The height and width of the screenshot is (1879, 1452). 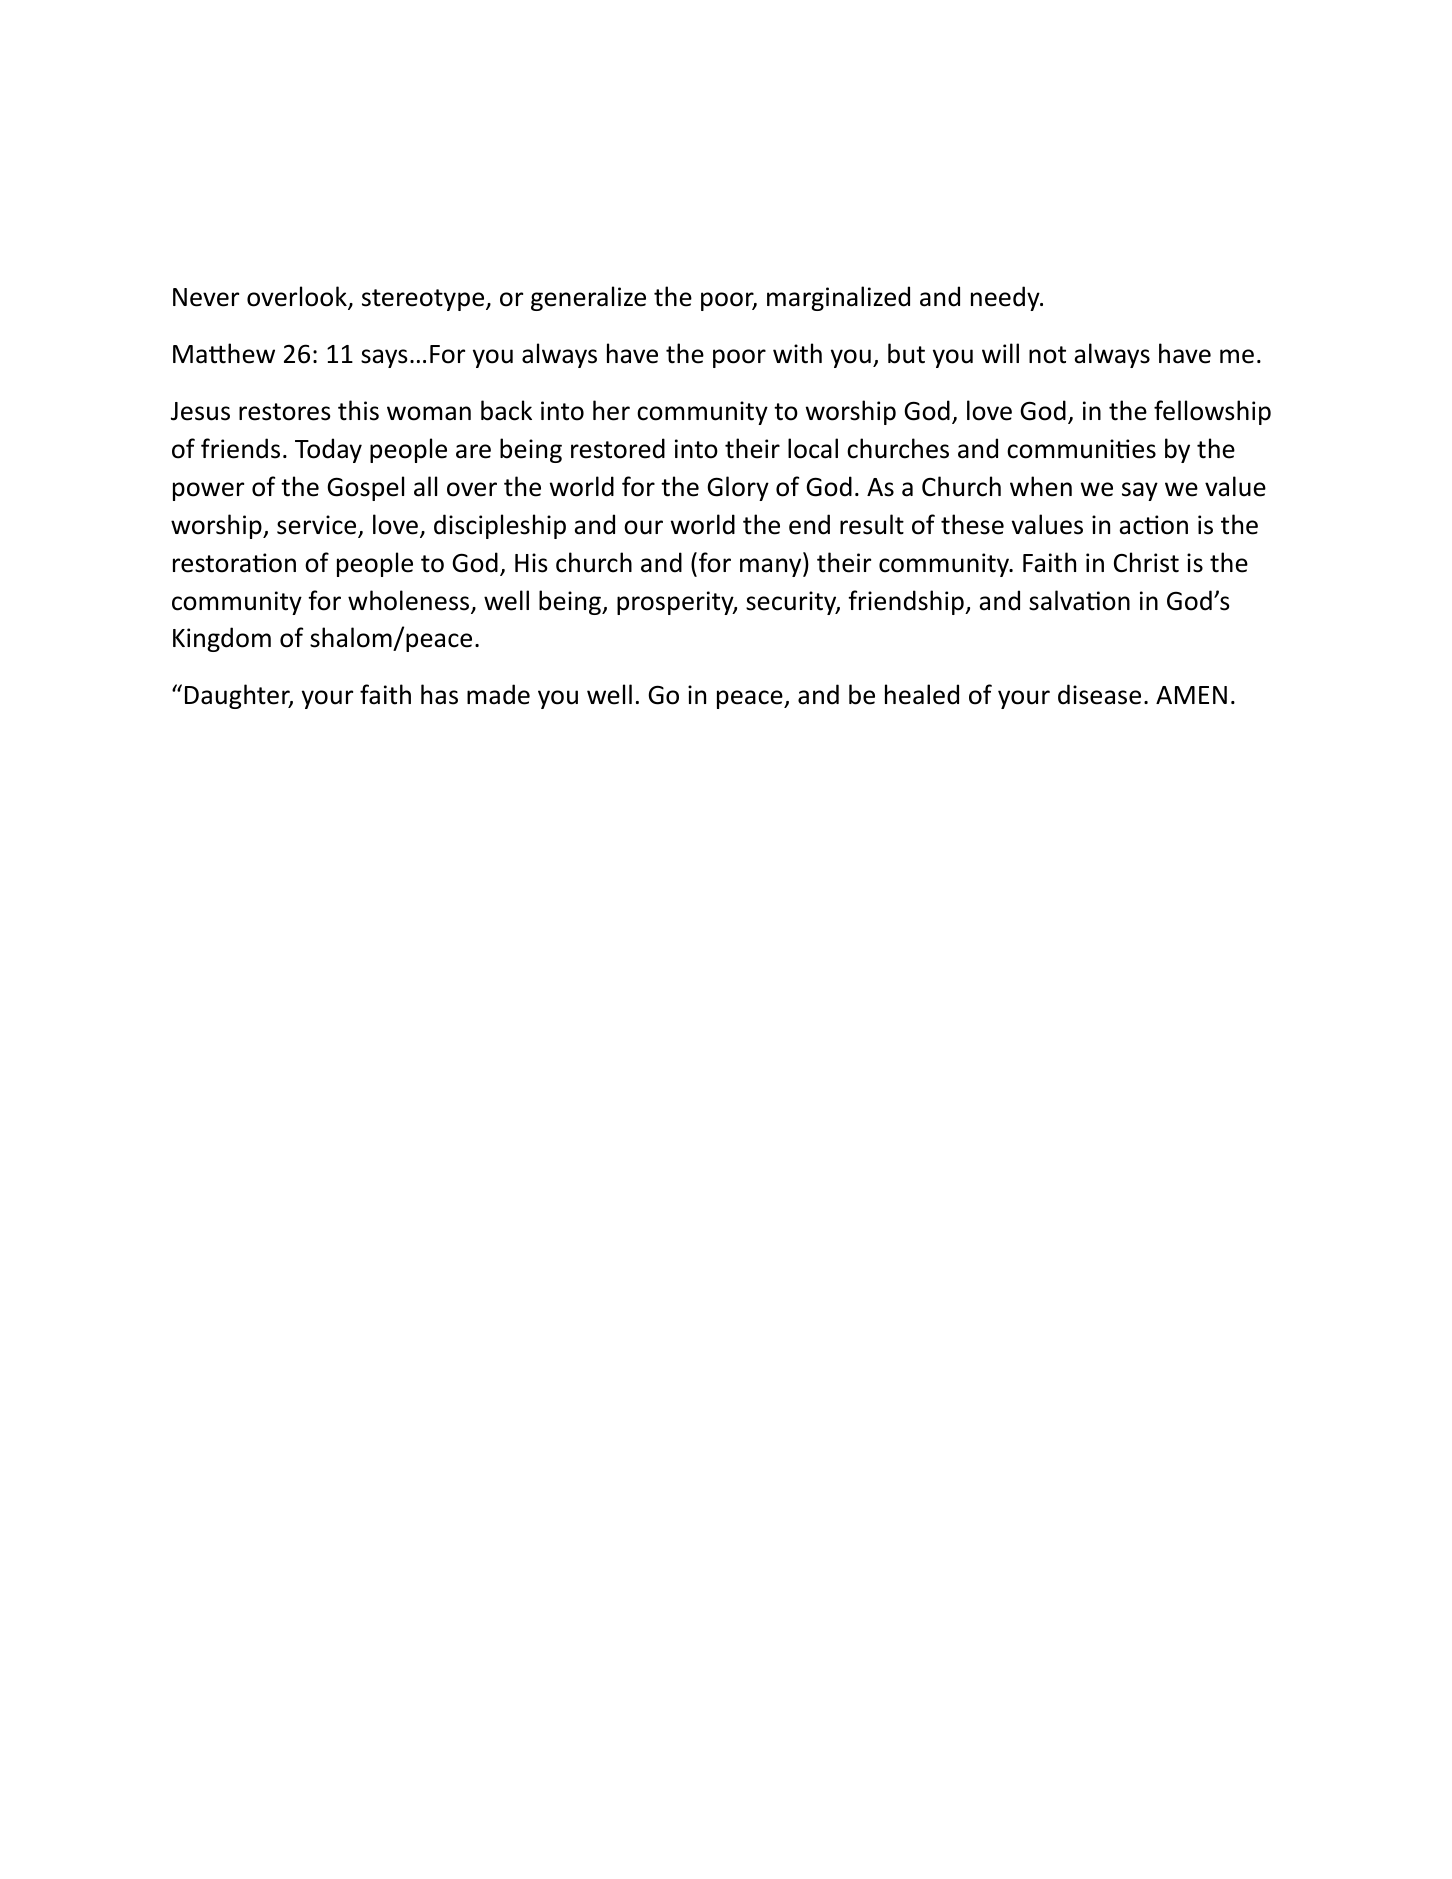 What do you see at coordinates (318, 526) in the screenshot?
I see `service` at bounding box center [318, 526].
